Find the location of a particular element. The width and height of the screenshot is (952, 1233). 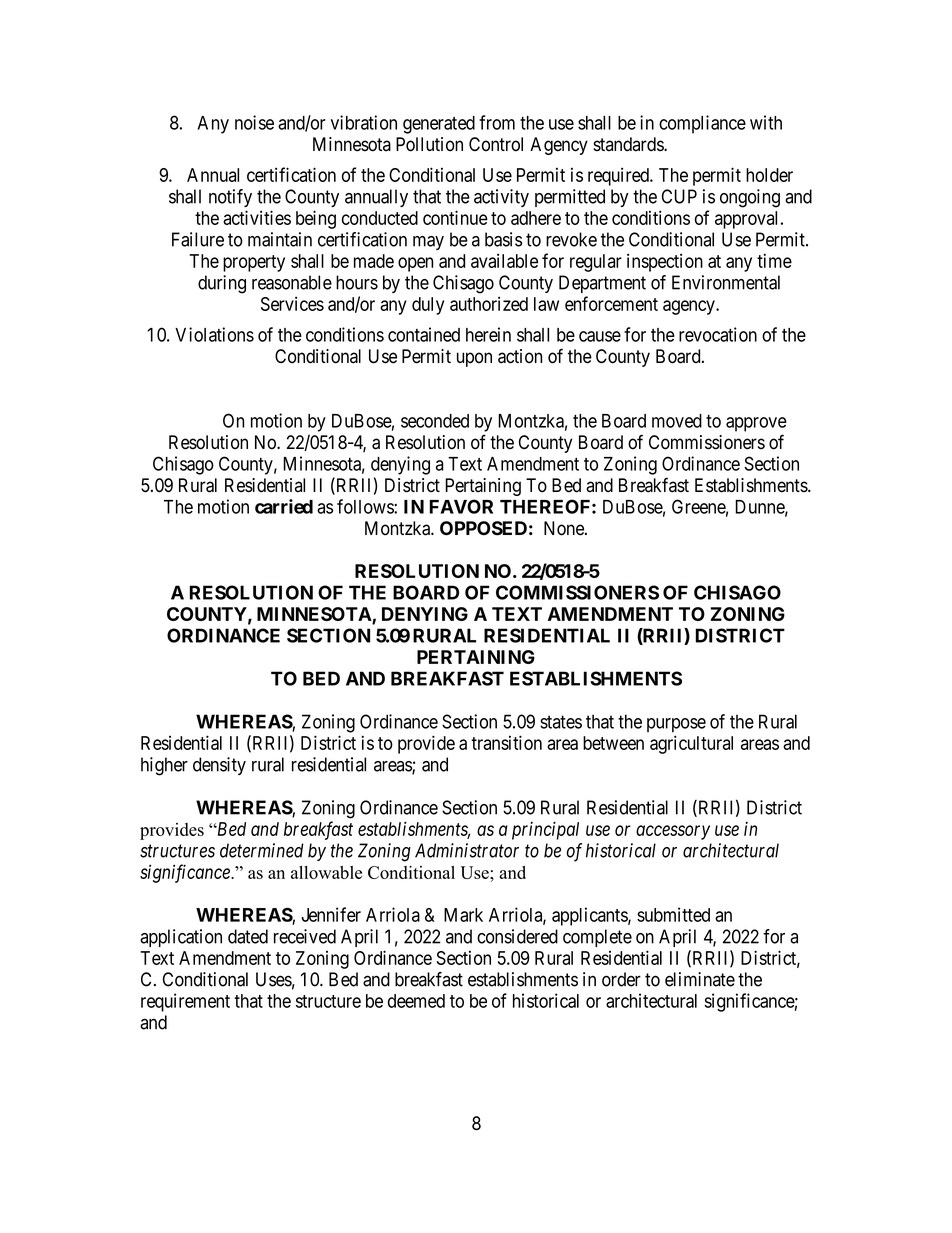

compliance is located at coordinates (702, 124).
